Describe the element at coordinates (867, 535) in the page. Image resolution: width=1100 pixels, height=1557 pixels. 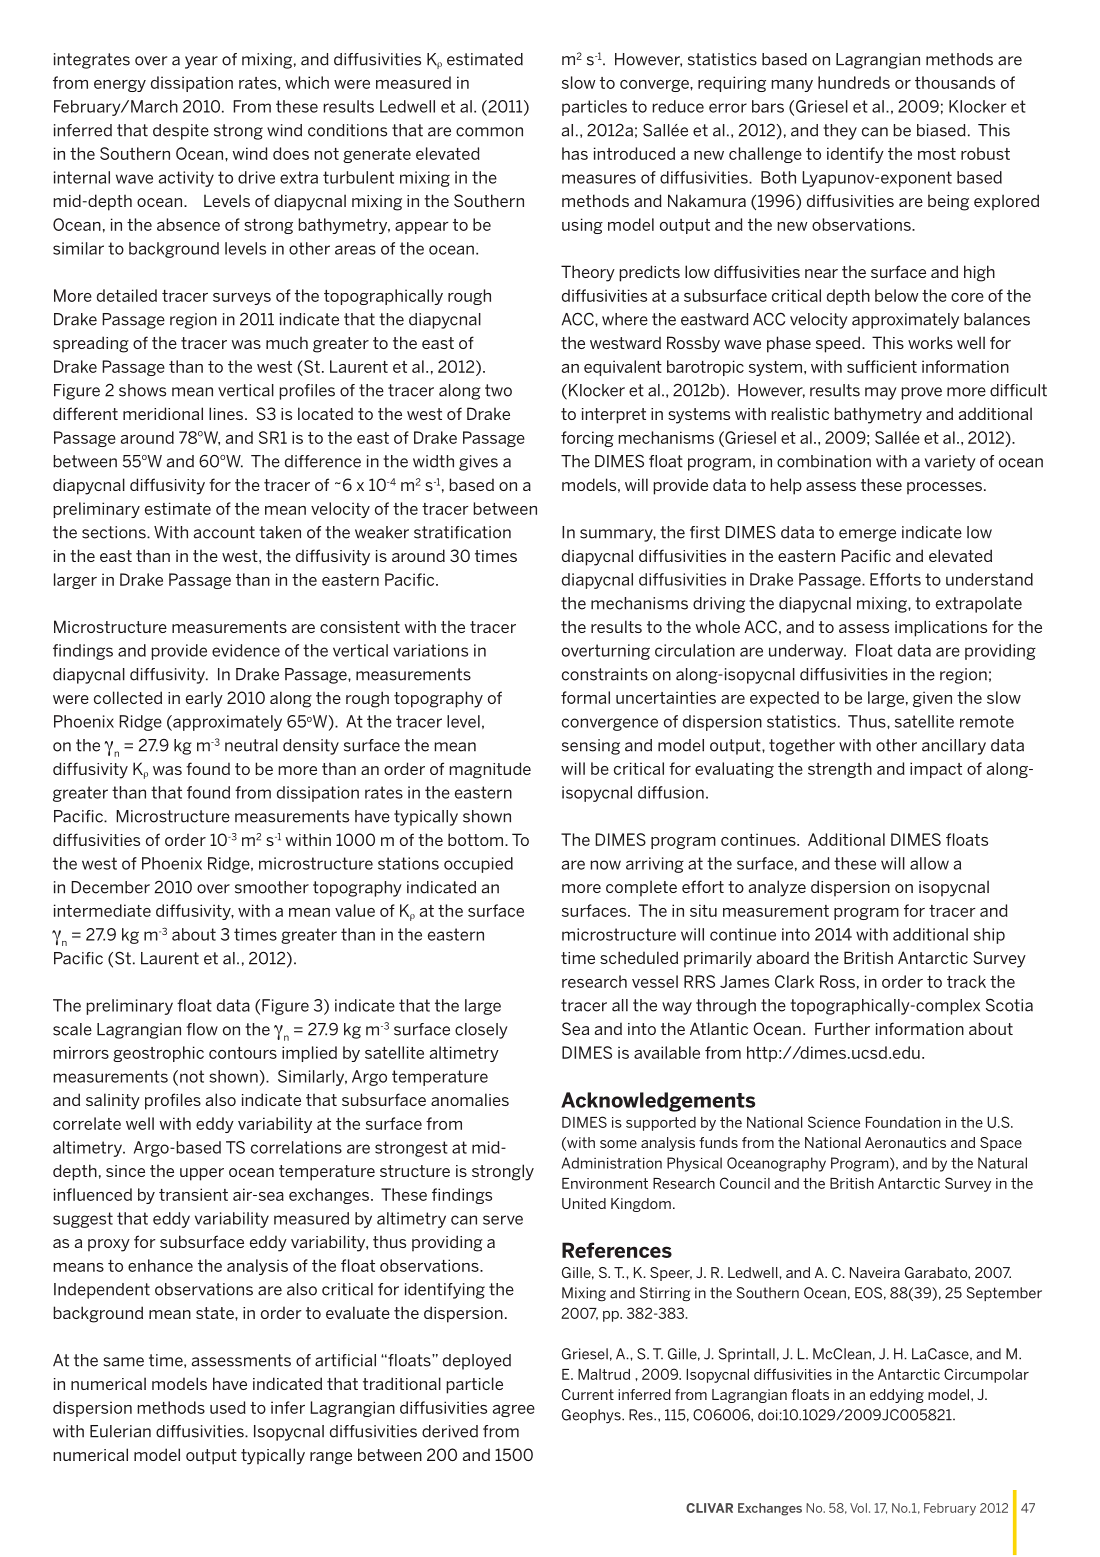
I see `emerge` at that location.
